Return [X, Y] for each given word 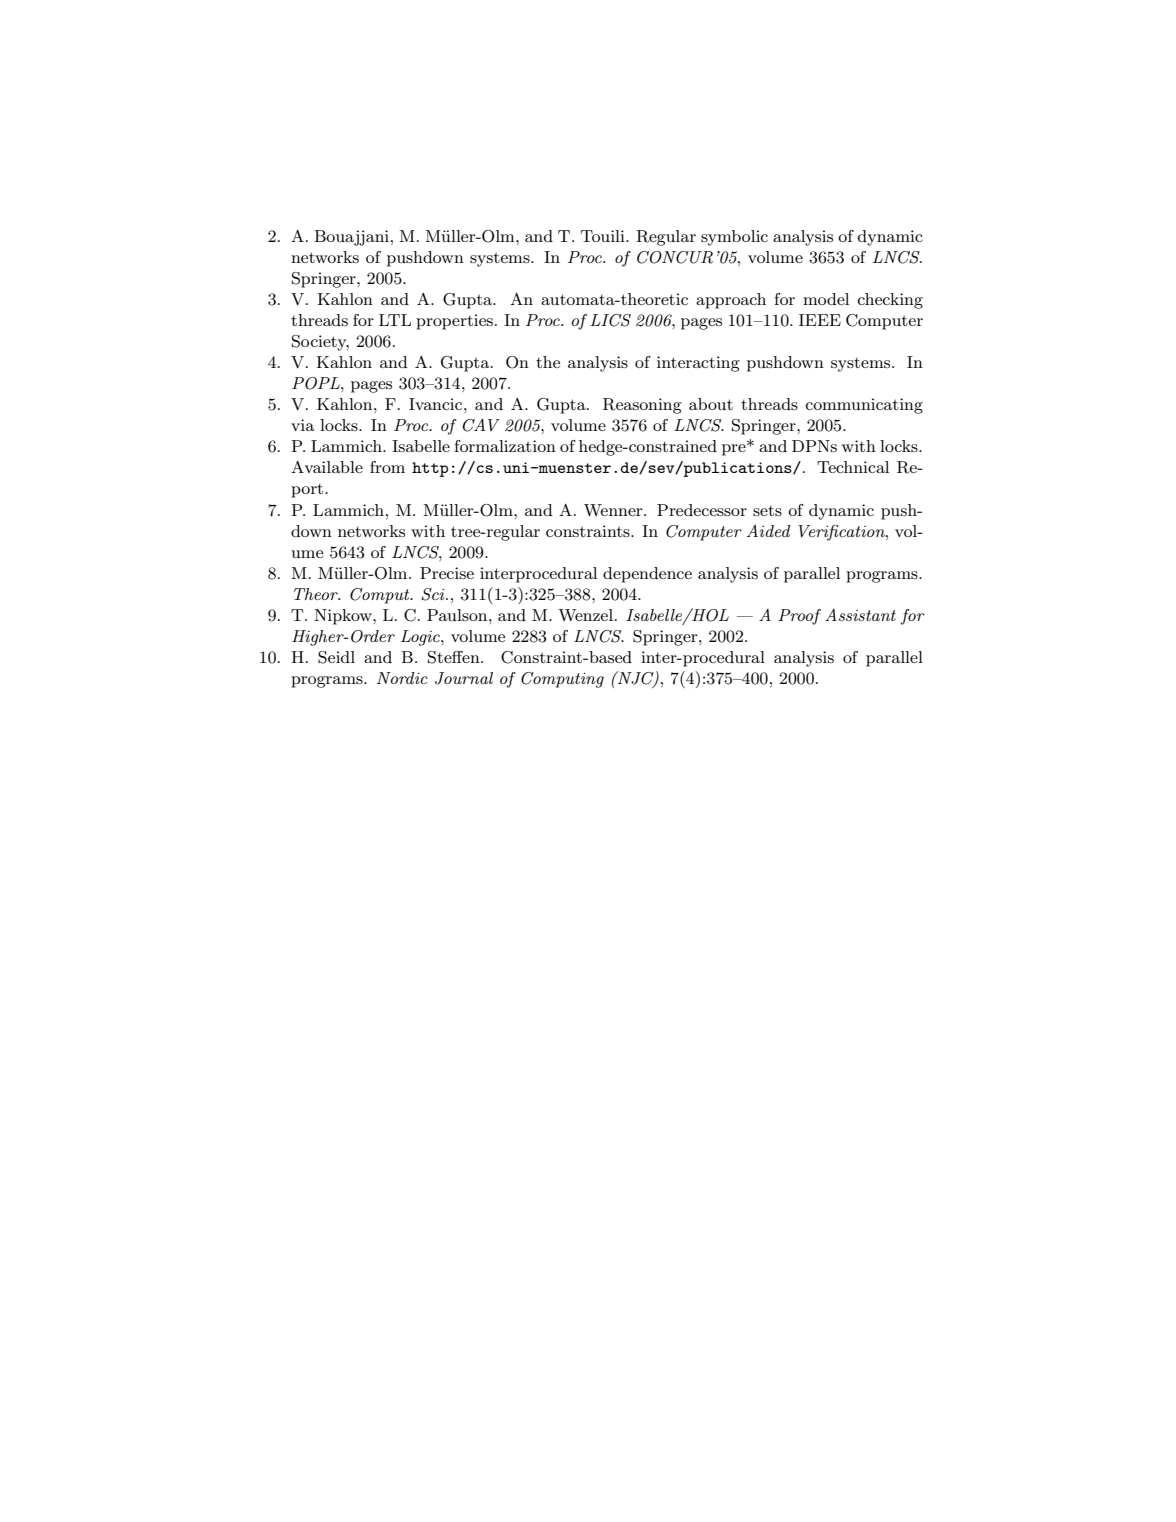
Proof [799, 617]
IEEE [820, 320]
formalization [505, 446]
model [826, 299]
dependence [647, 575]
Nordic [402, 678]
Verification [843, 533]
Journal [464, 678]
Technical [853, 467]
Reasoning [642, 406]
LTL [395, 320]
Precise [447, 573]
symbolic [734, 238]
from [387, 467]
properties [456, 322]
